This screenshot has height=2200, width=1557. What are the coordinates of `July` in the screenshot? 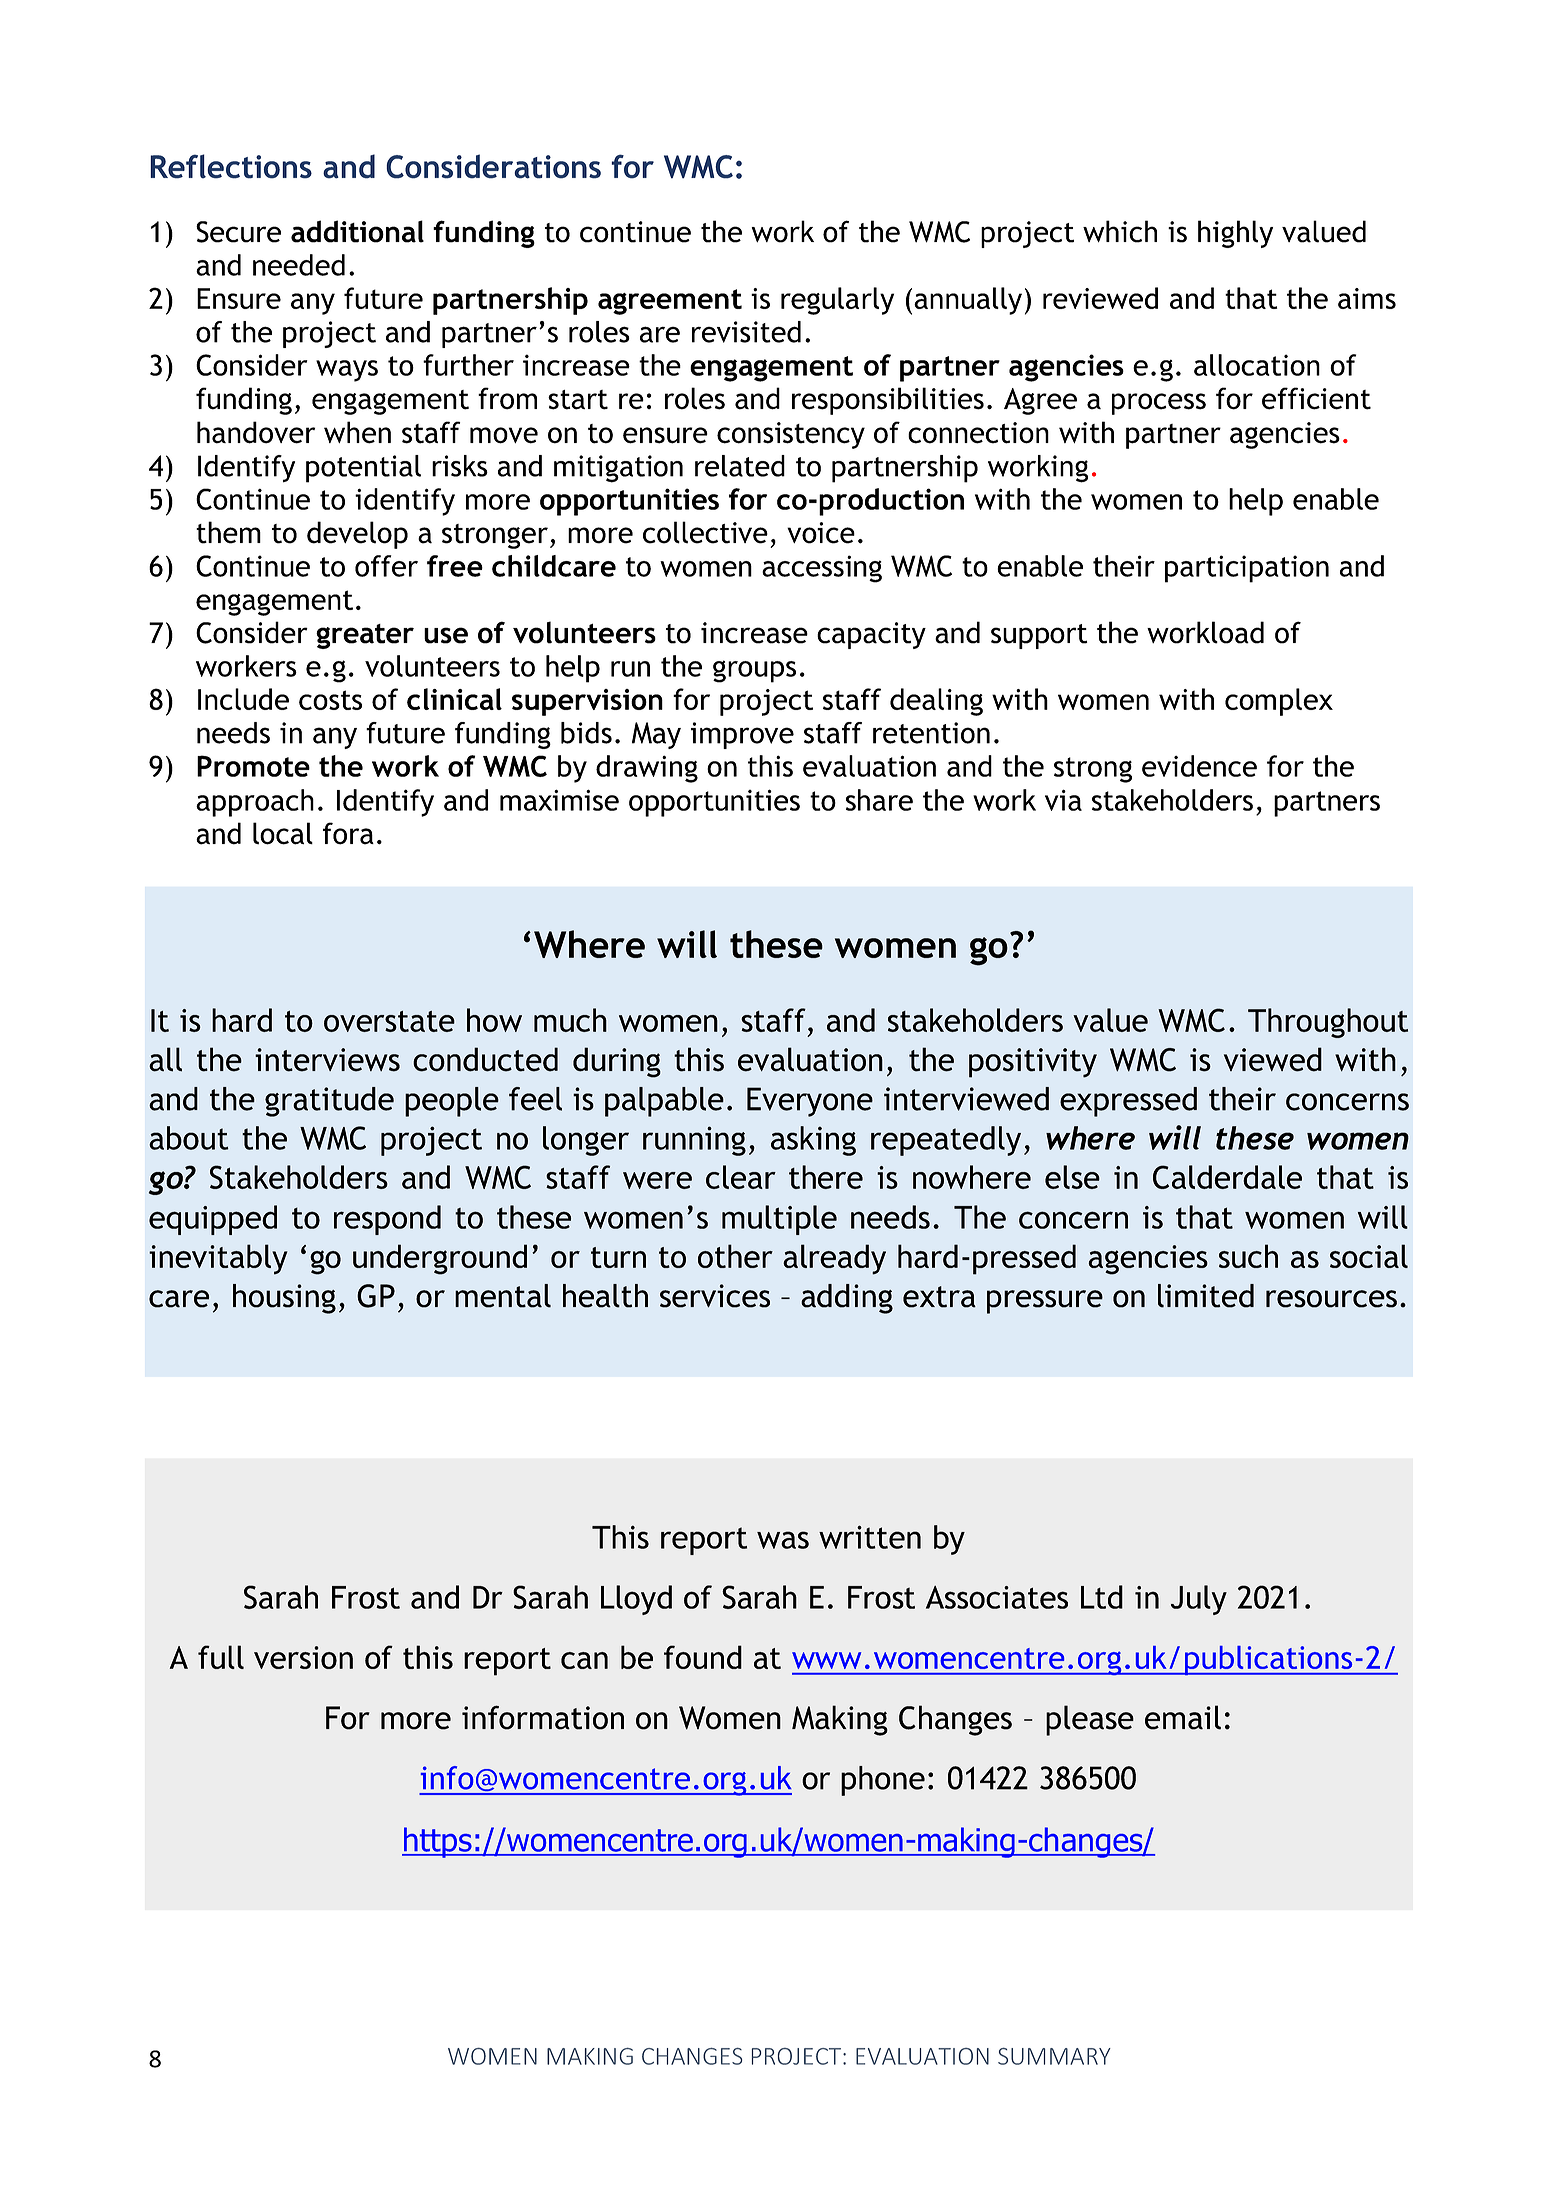 It's located at (1199, 1600).
